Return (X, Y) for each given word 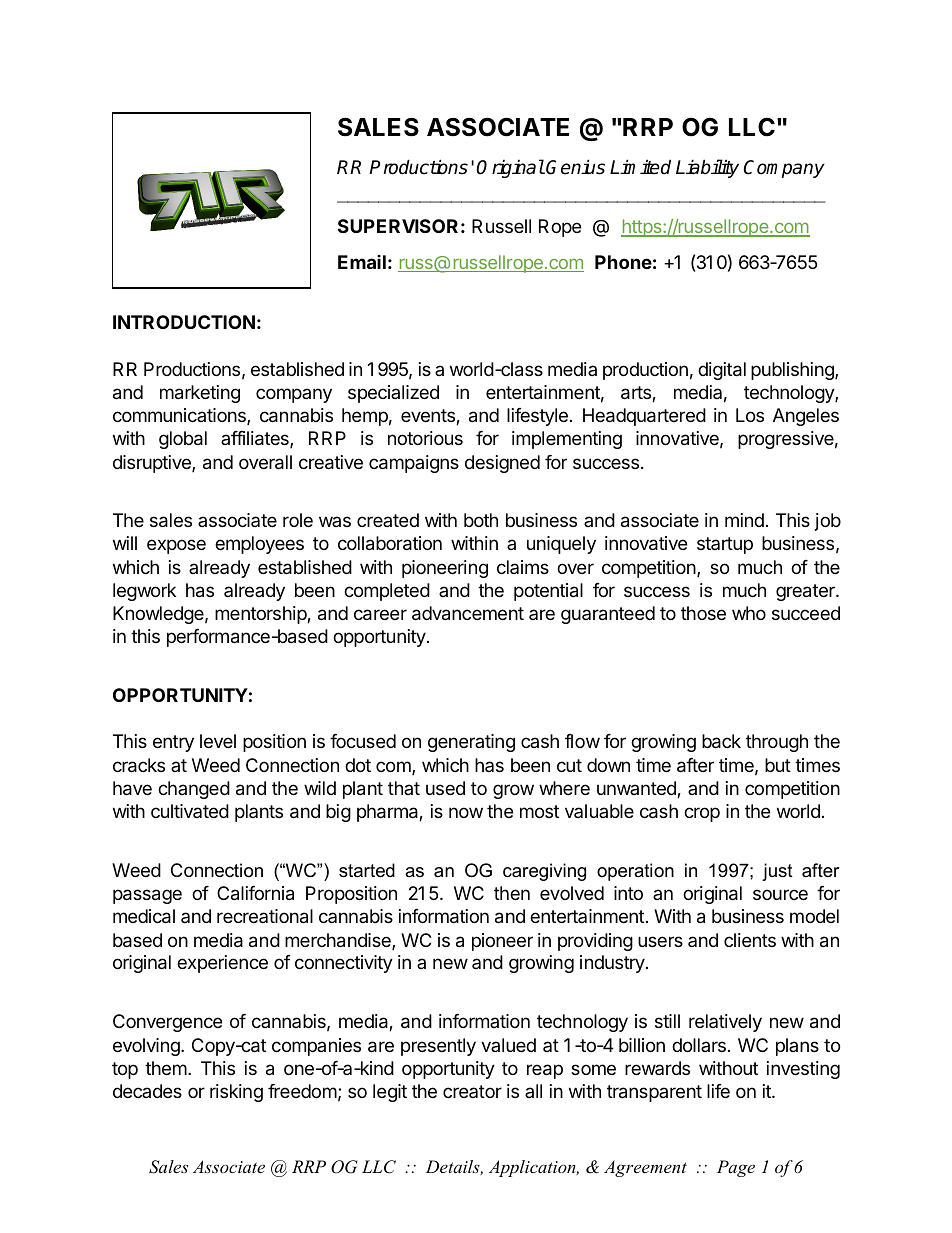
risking (236, 1093)
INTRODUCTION (184, 322)
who (749, 613)
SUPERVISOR (398, 226)
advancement (468, 613)
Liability (707, 168)
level (218, 741)
